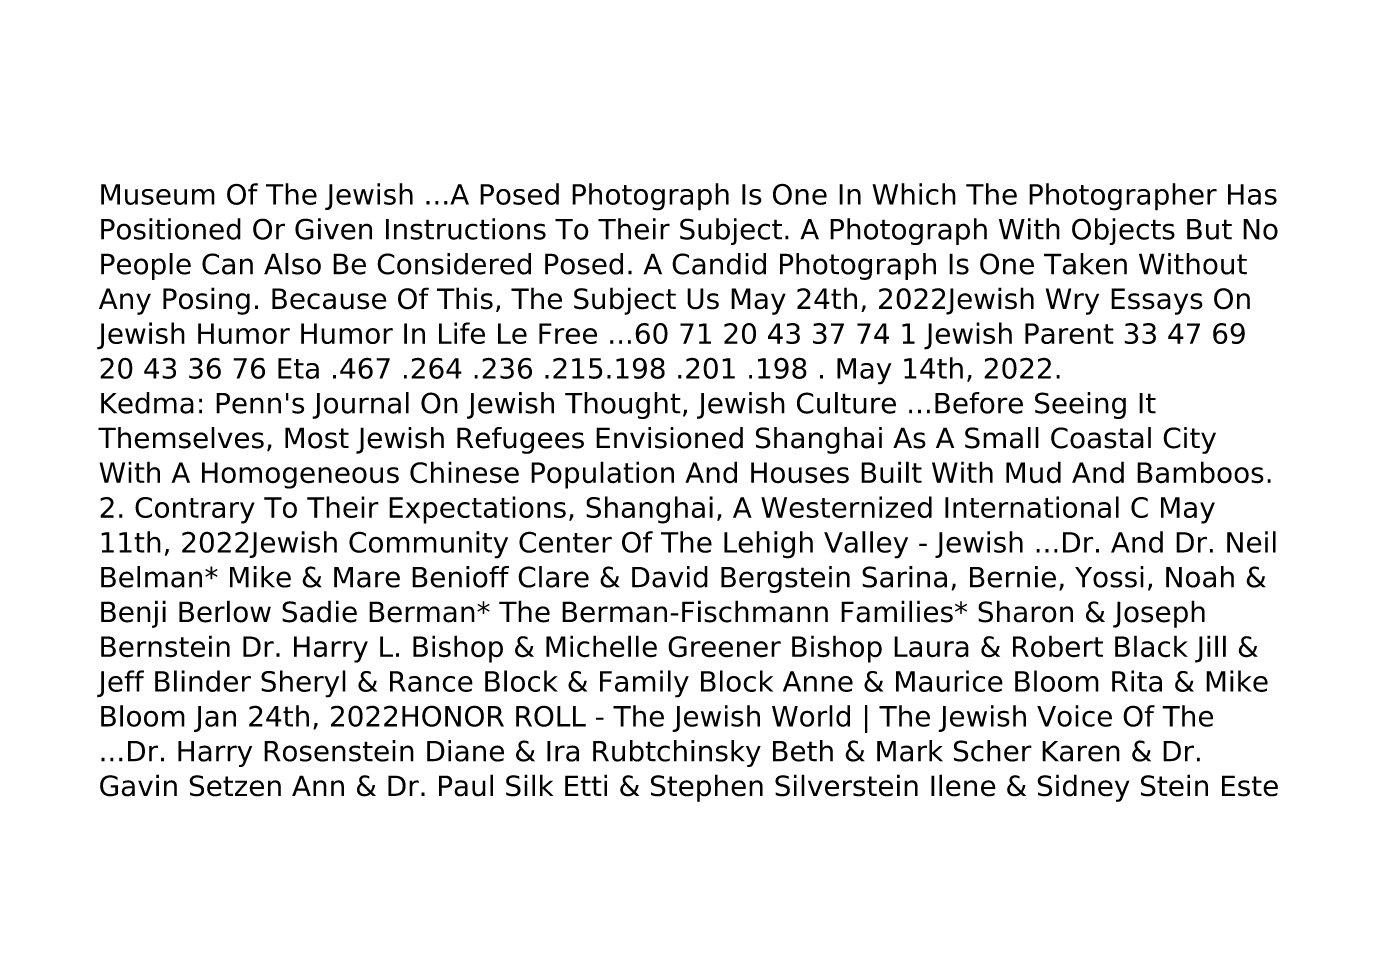 Image resolution: width=1381 pixels, height=973 pixels. What do you see at coordinates (1109, 577) in the document?
I see `Yossi` at bounding box center [1109, 577].
